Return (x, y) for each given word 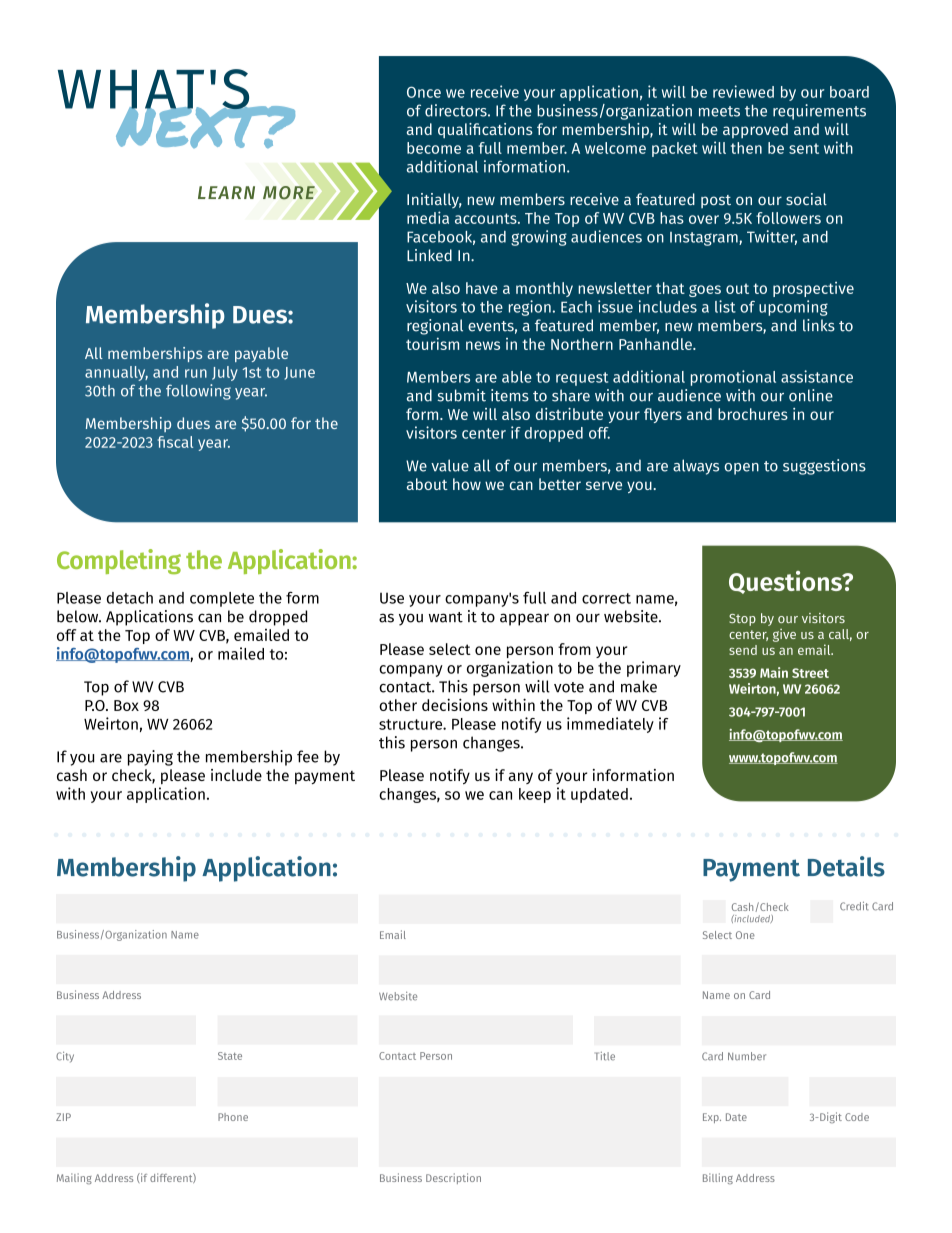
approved (755, 130)
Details (846, 866)
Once (424, 92)
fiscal (175, 442)
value (450, 465)
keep (535, 795)
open (741, 469)
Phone (233, 1117)
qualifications (485, 130)
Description (453, 1178)
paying (150, 758)
